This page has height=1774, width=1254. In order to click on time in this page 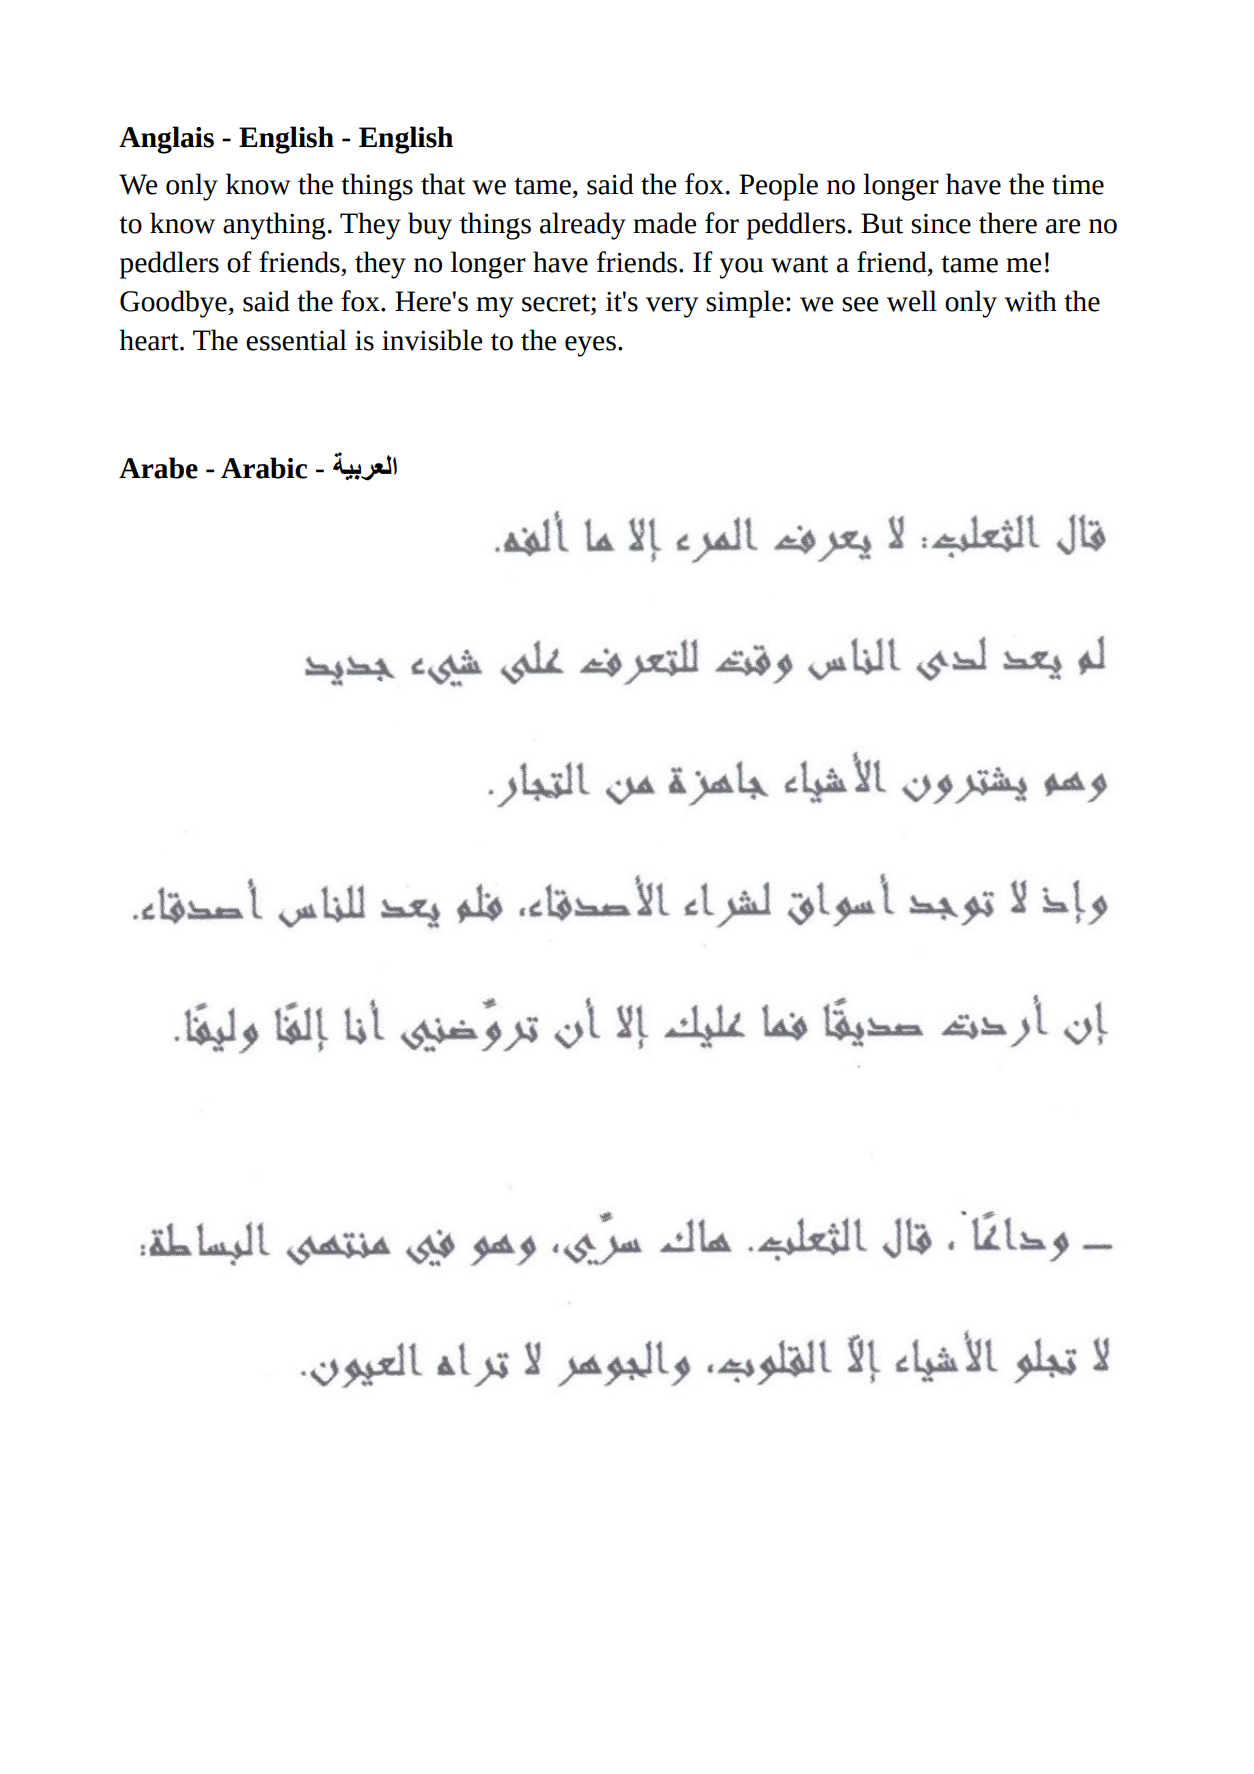, I will do `click(1078, 184)`.
